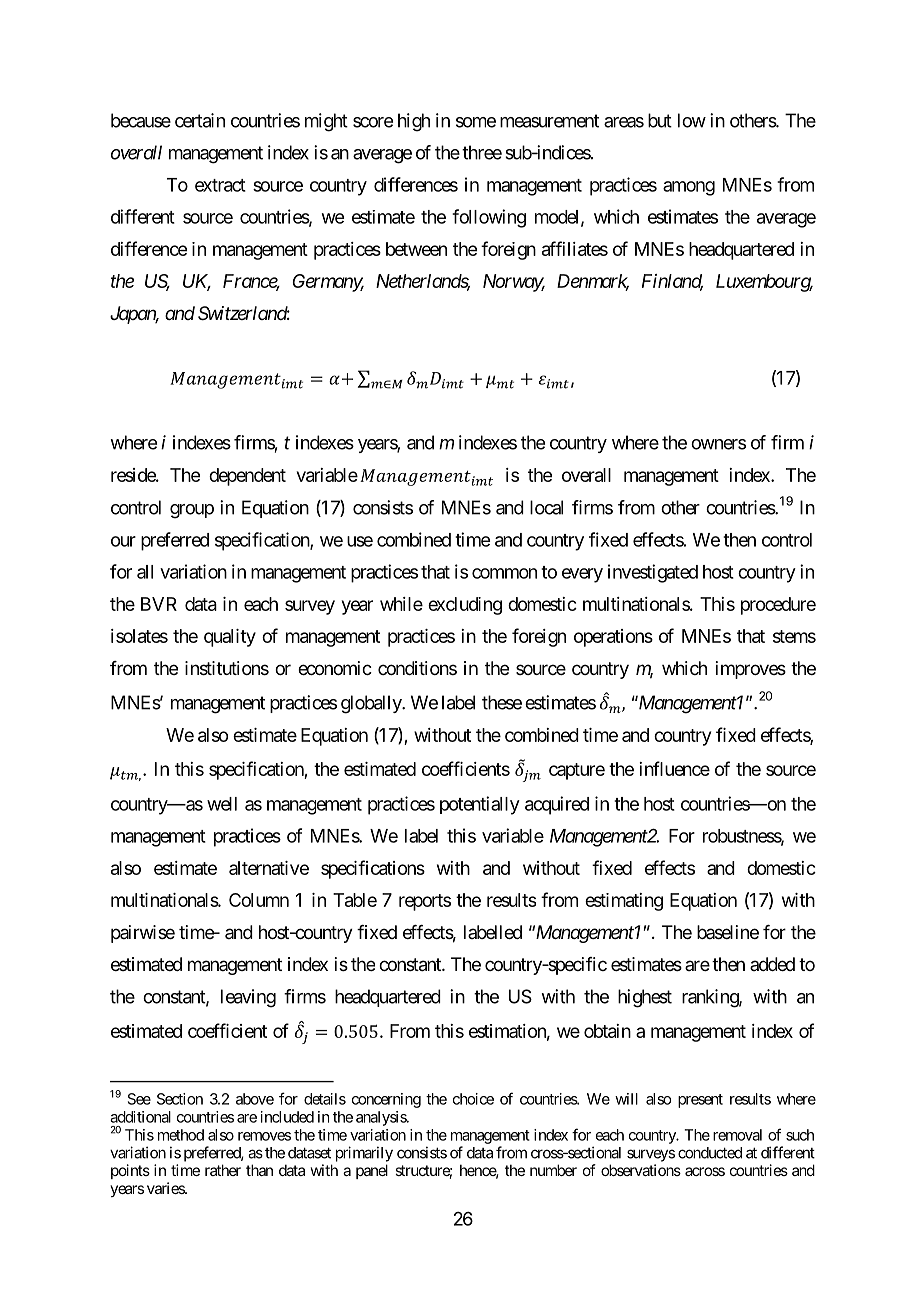 The image size is (924, 1308). Describe the element at coordinates (247, 477) in the screenshot. I see `dependent` at that location.
